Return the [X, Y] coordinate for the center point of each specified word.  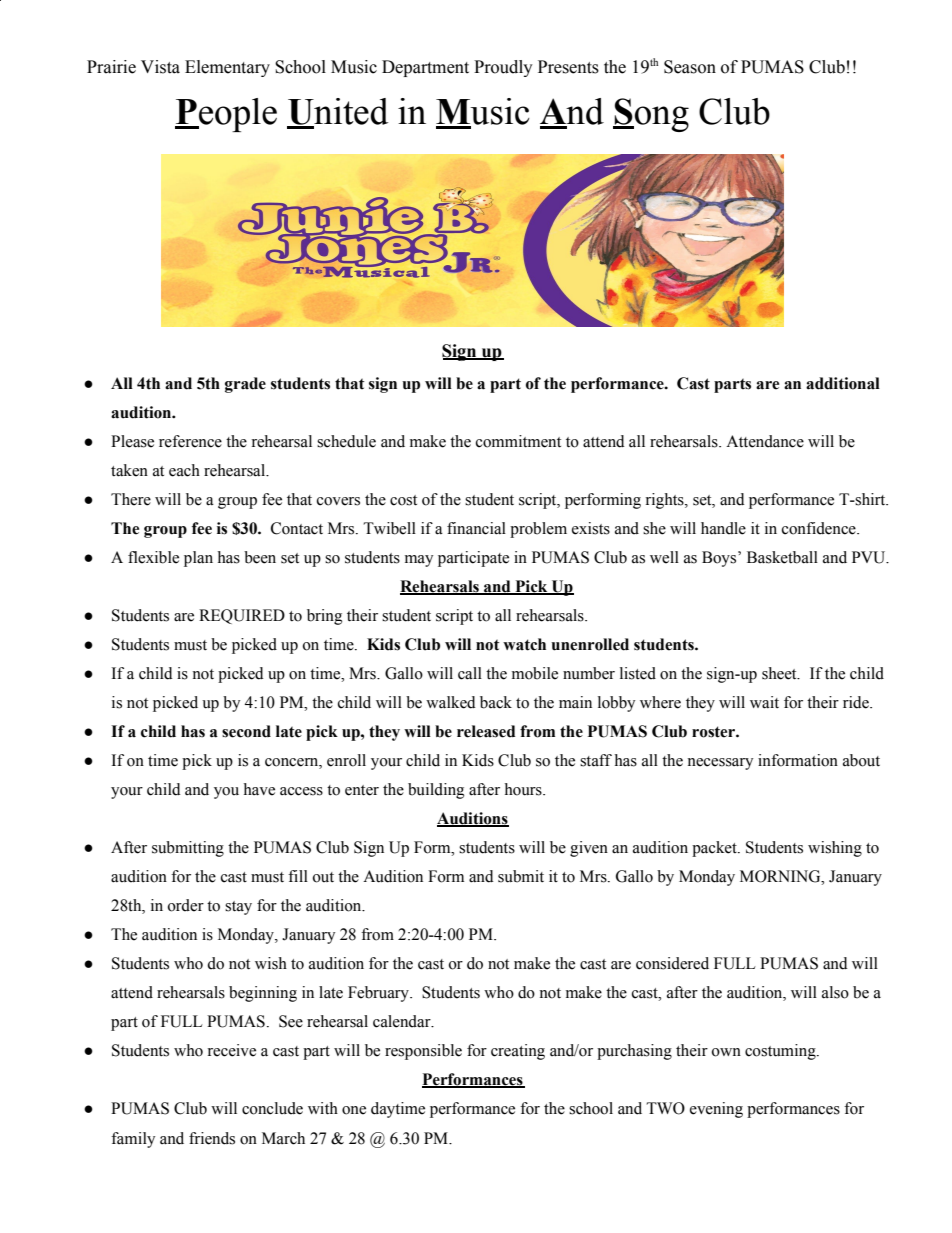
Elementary [227, 68]
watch [524, 644]
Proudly [503, 68]
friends [212, 1138]
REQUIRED [242, 616]
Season [690, 67]
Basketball [782, 557]
